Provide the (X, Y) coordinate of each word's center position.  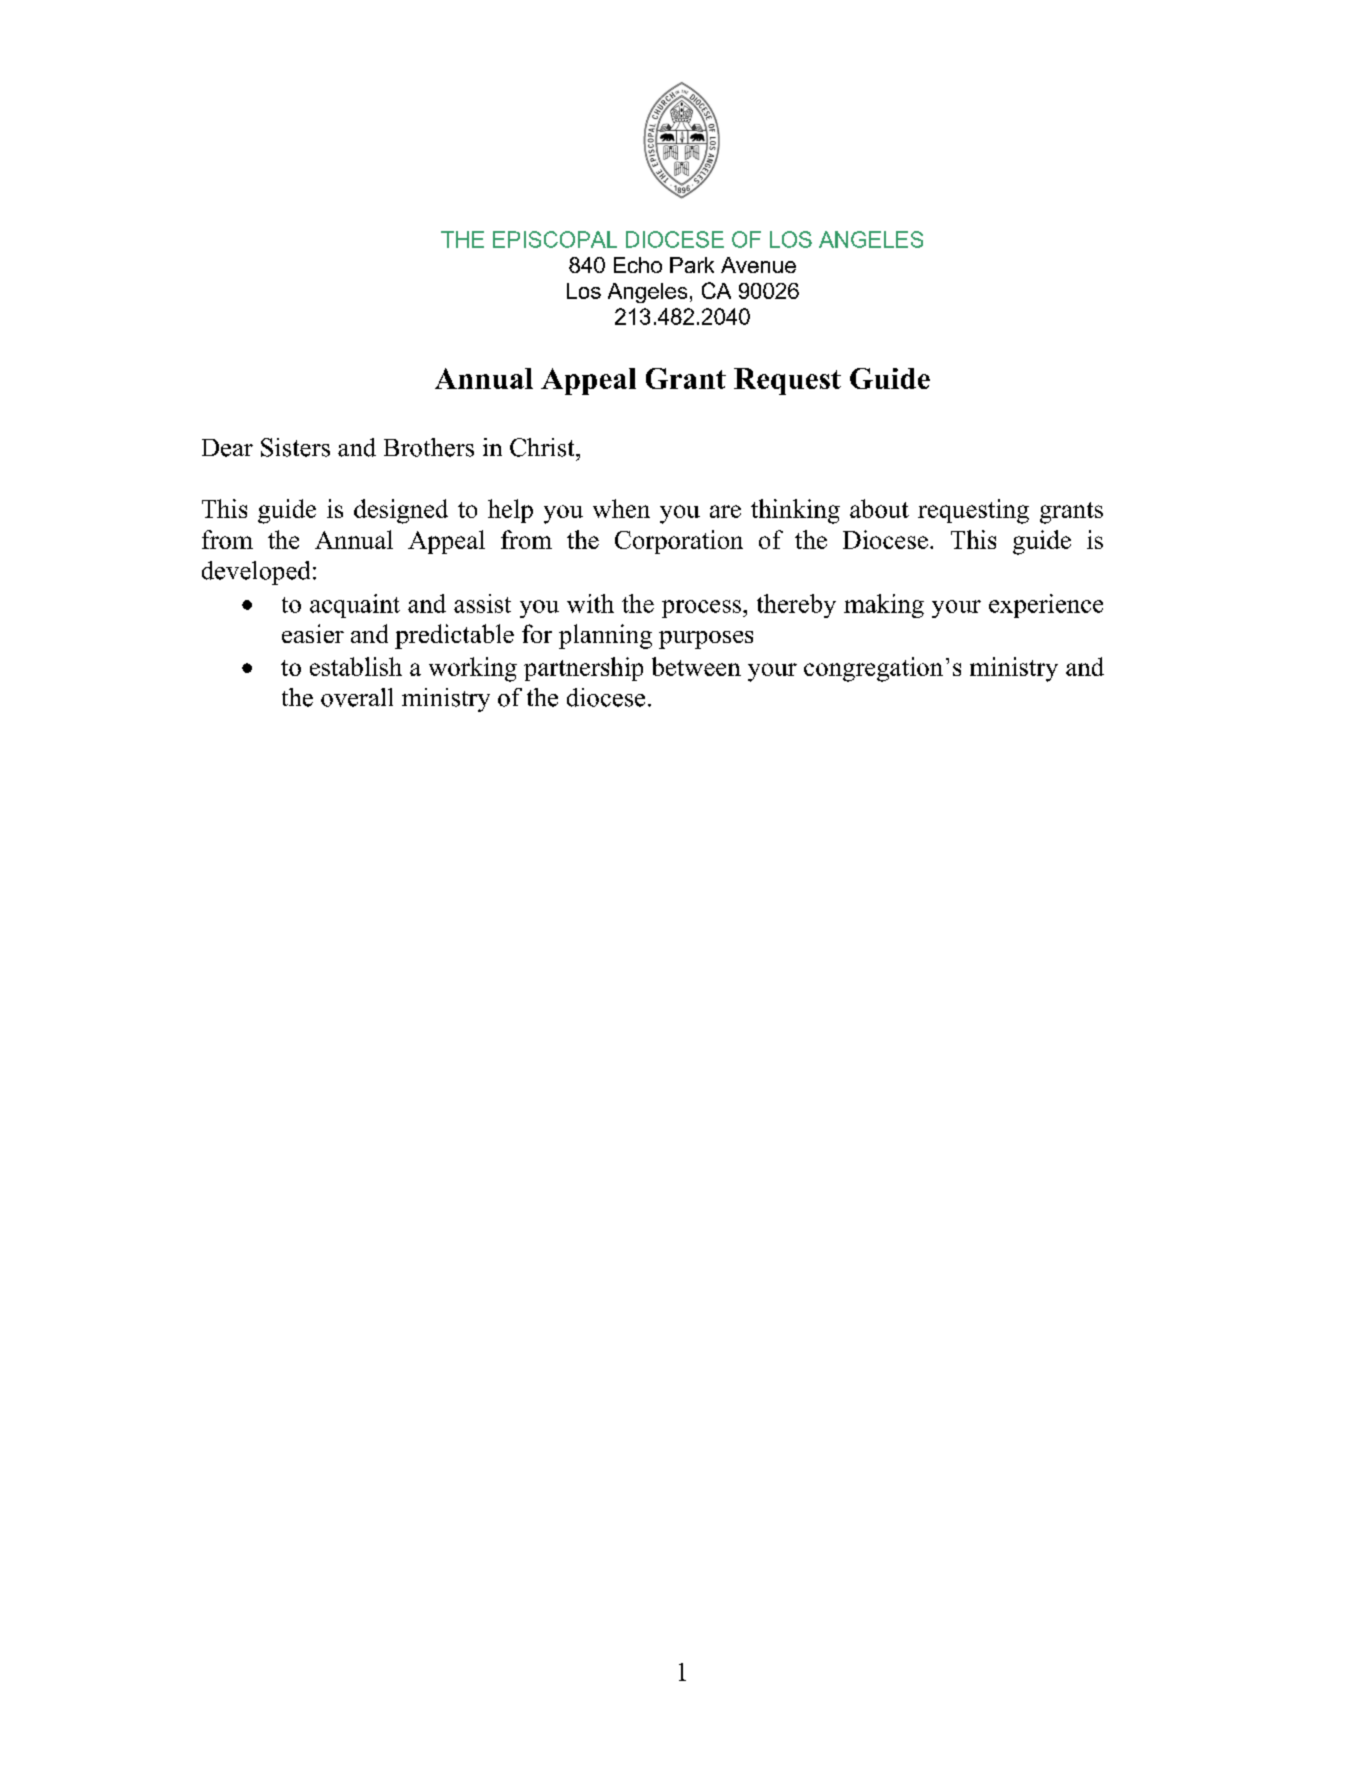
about (879, 508)
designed (401, 511)
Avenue (758, 265)
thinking (795, 511)
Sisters (295, 447)
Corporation (679, 542)
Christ (543, 447)
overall (357, 697)
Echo (638, 265)
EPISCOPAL (555, 239)
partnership (583, 669)
